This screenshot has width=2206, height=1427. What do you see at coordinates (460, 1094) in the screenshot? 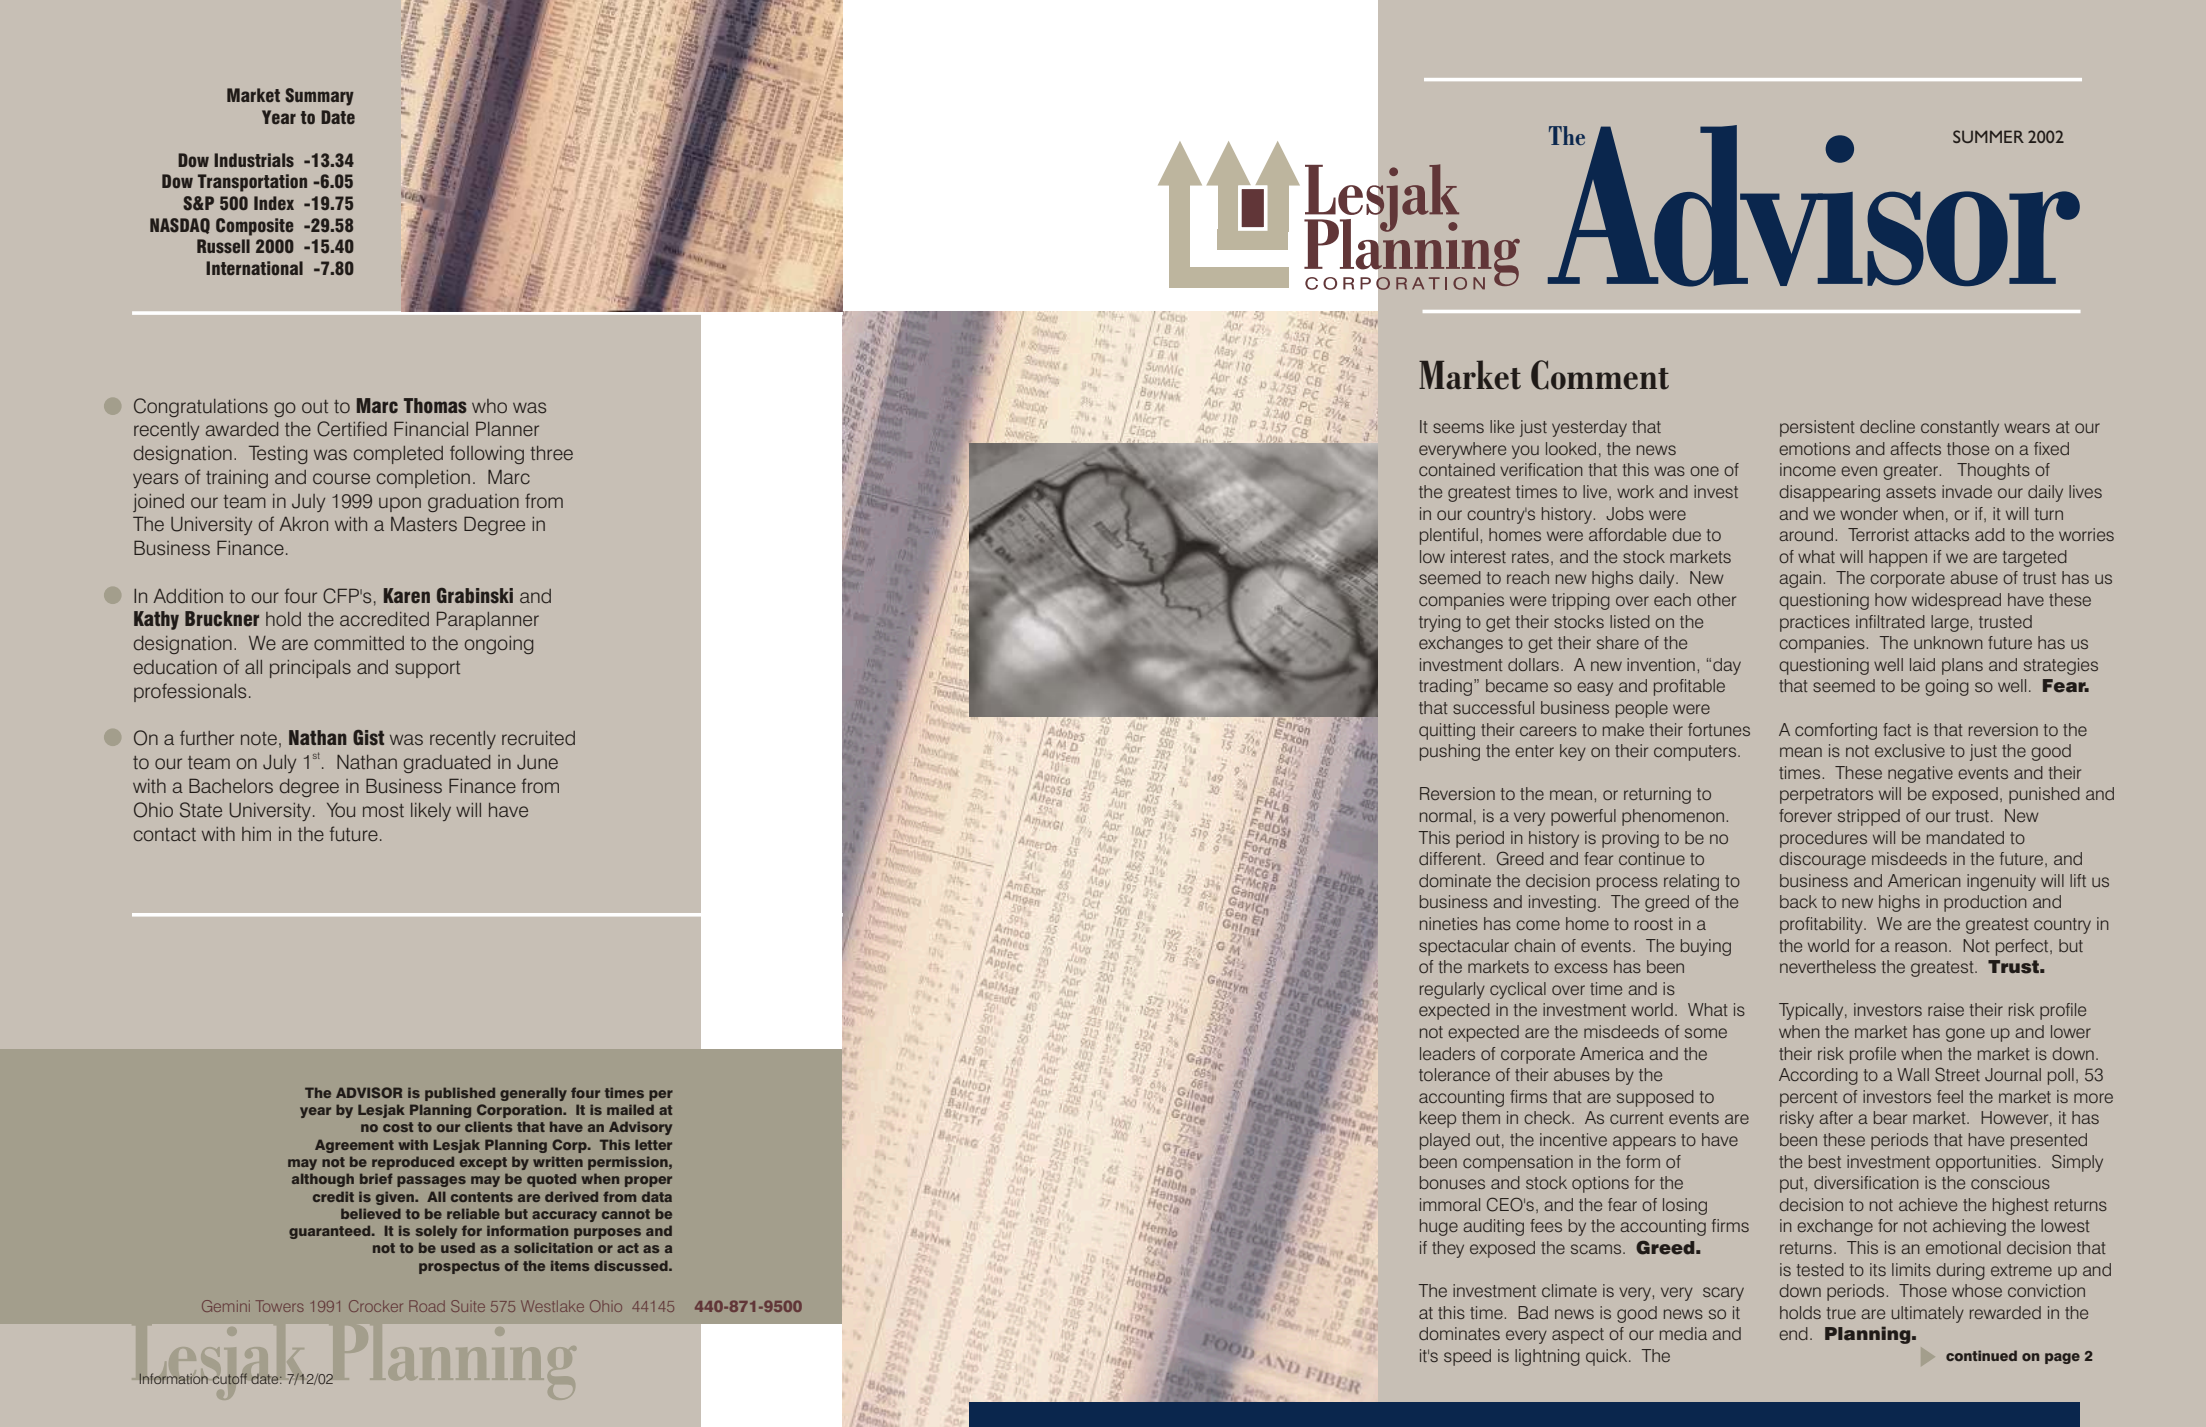
I see `published` at bounding box center [460, 1094].
